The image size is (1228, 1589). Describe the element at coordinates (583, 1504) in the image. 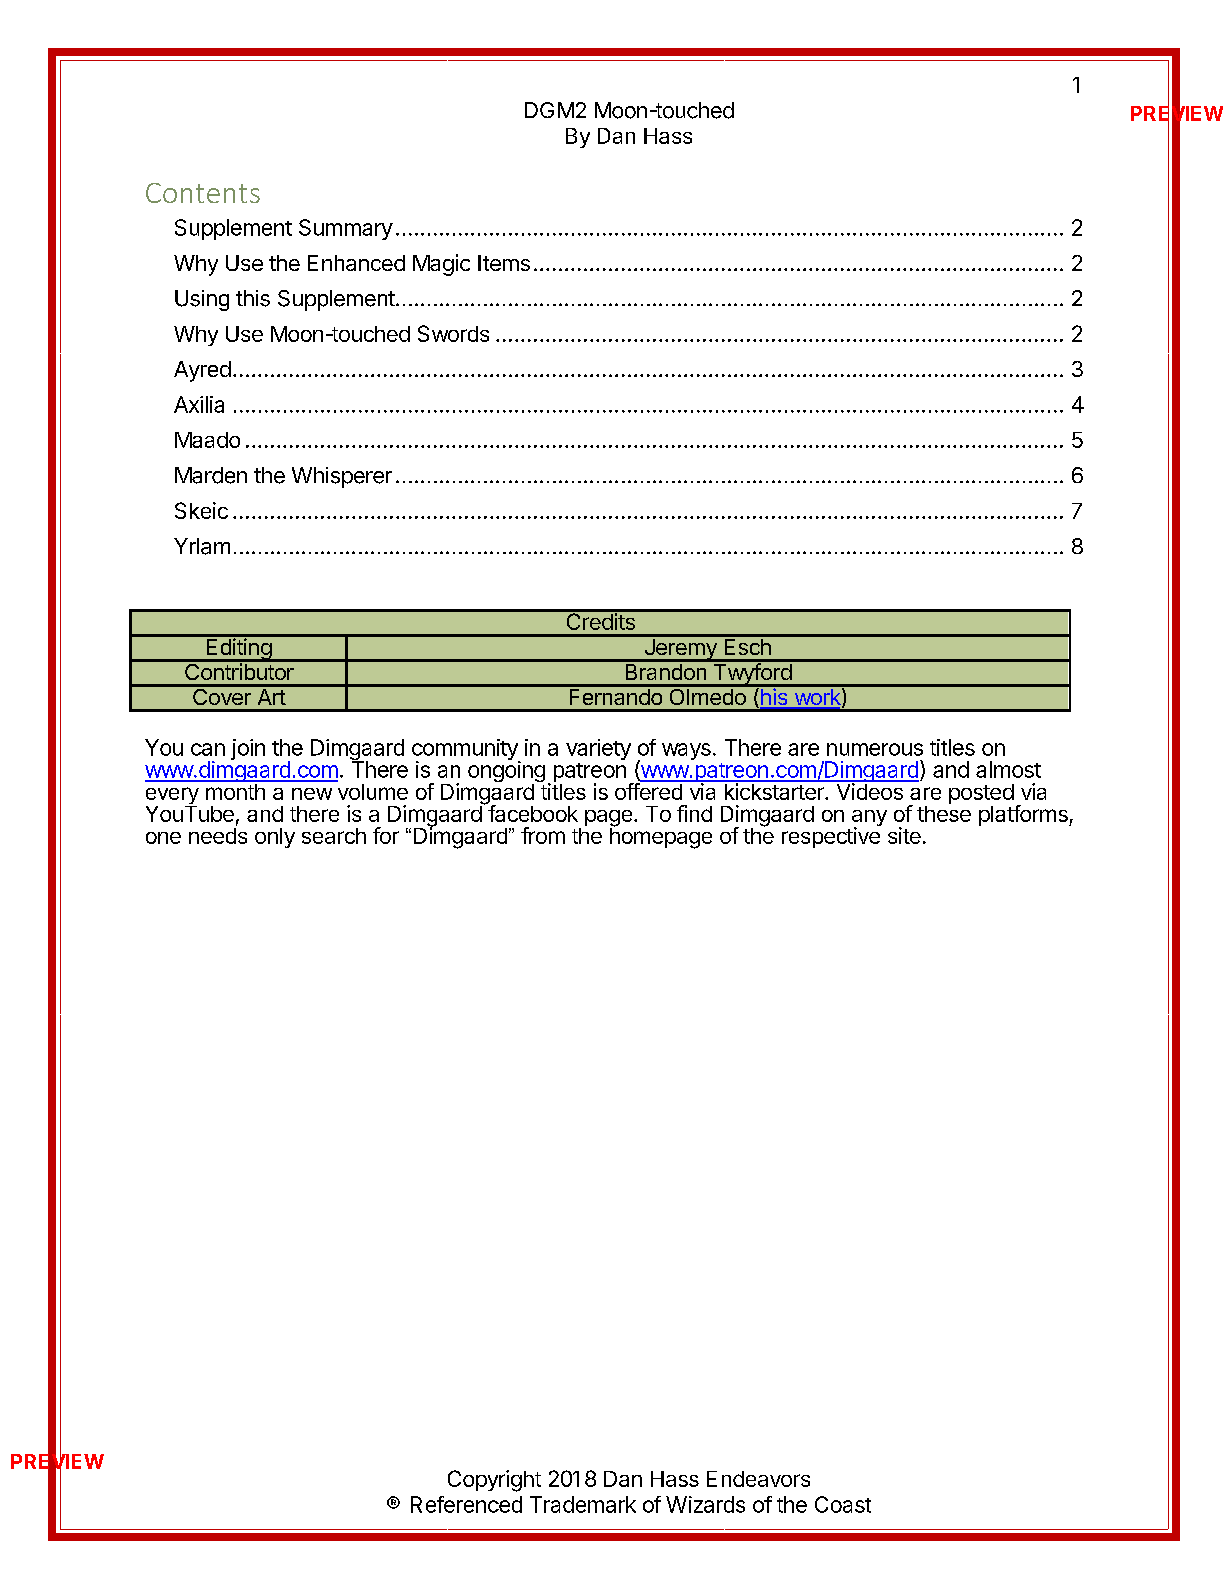

I see `Trademark` at that location.
